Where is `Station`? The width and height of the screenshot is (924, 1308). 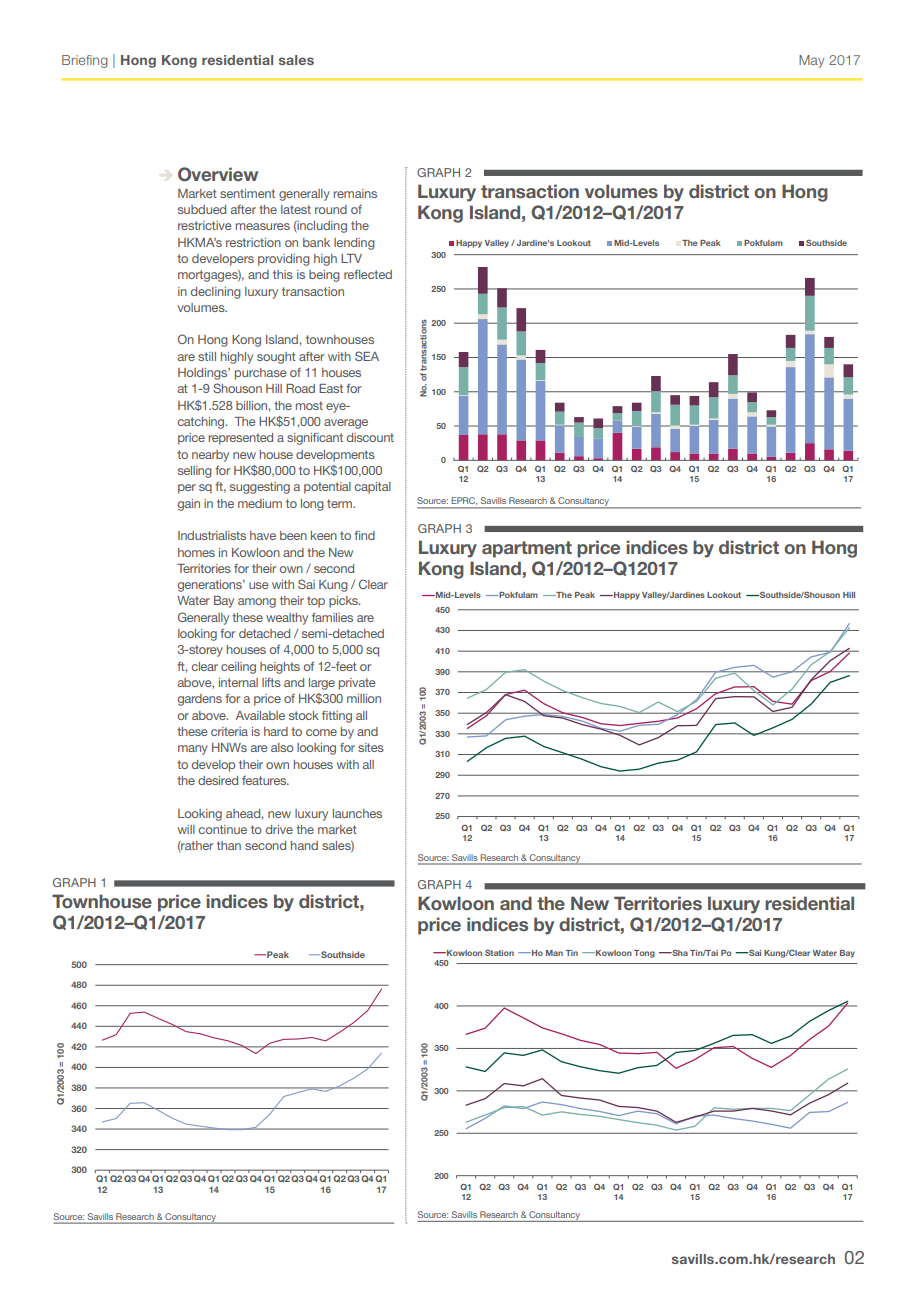 Station is located at coordinates (499, 953).
